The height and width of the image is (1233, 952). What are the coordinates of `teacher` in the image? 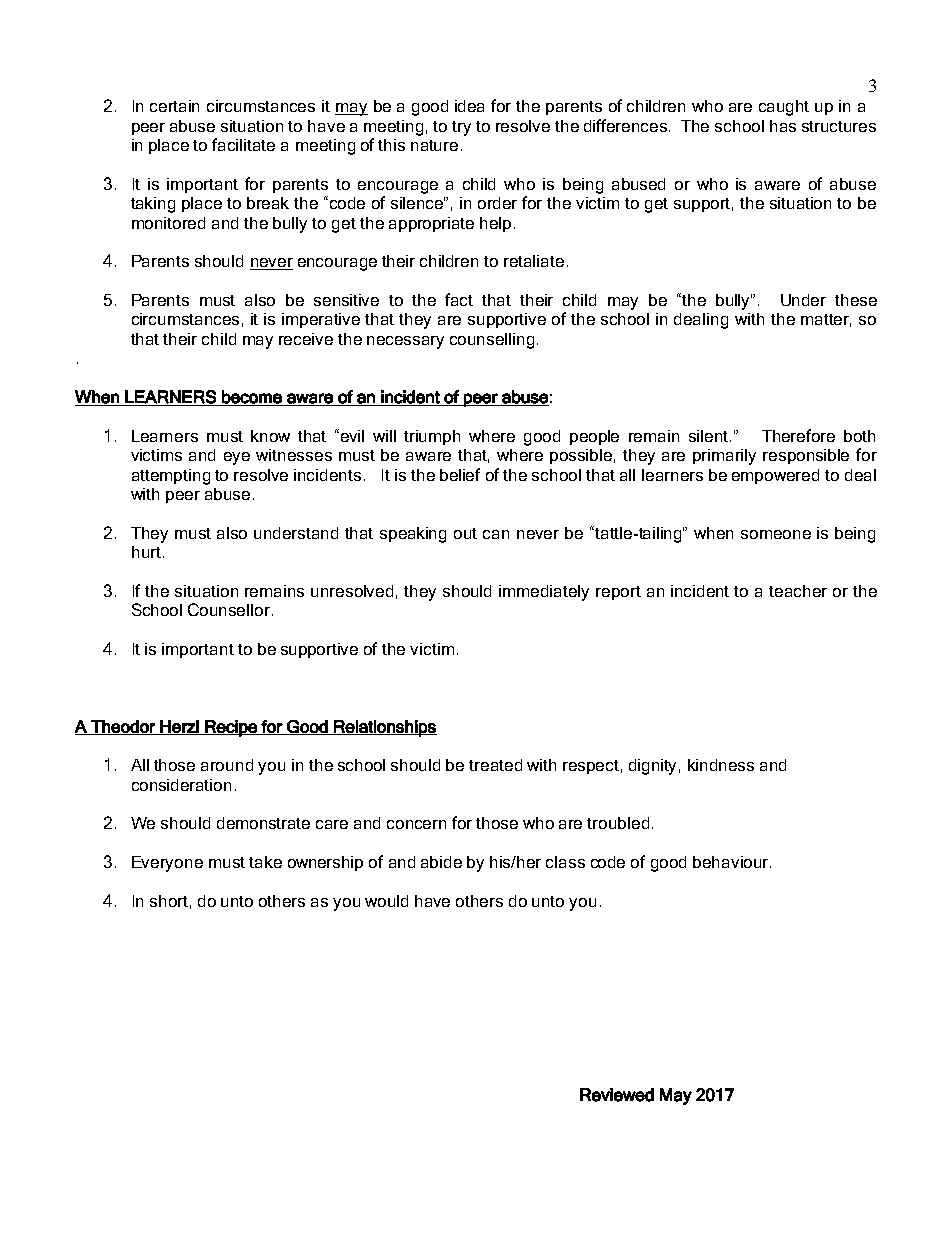 It's located at (798, 591).
